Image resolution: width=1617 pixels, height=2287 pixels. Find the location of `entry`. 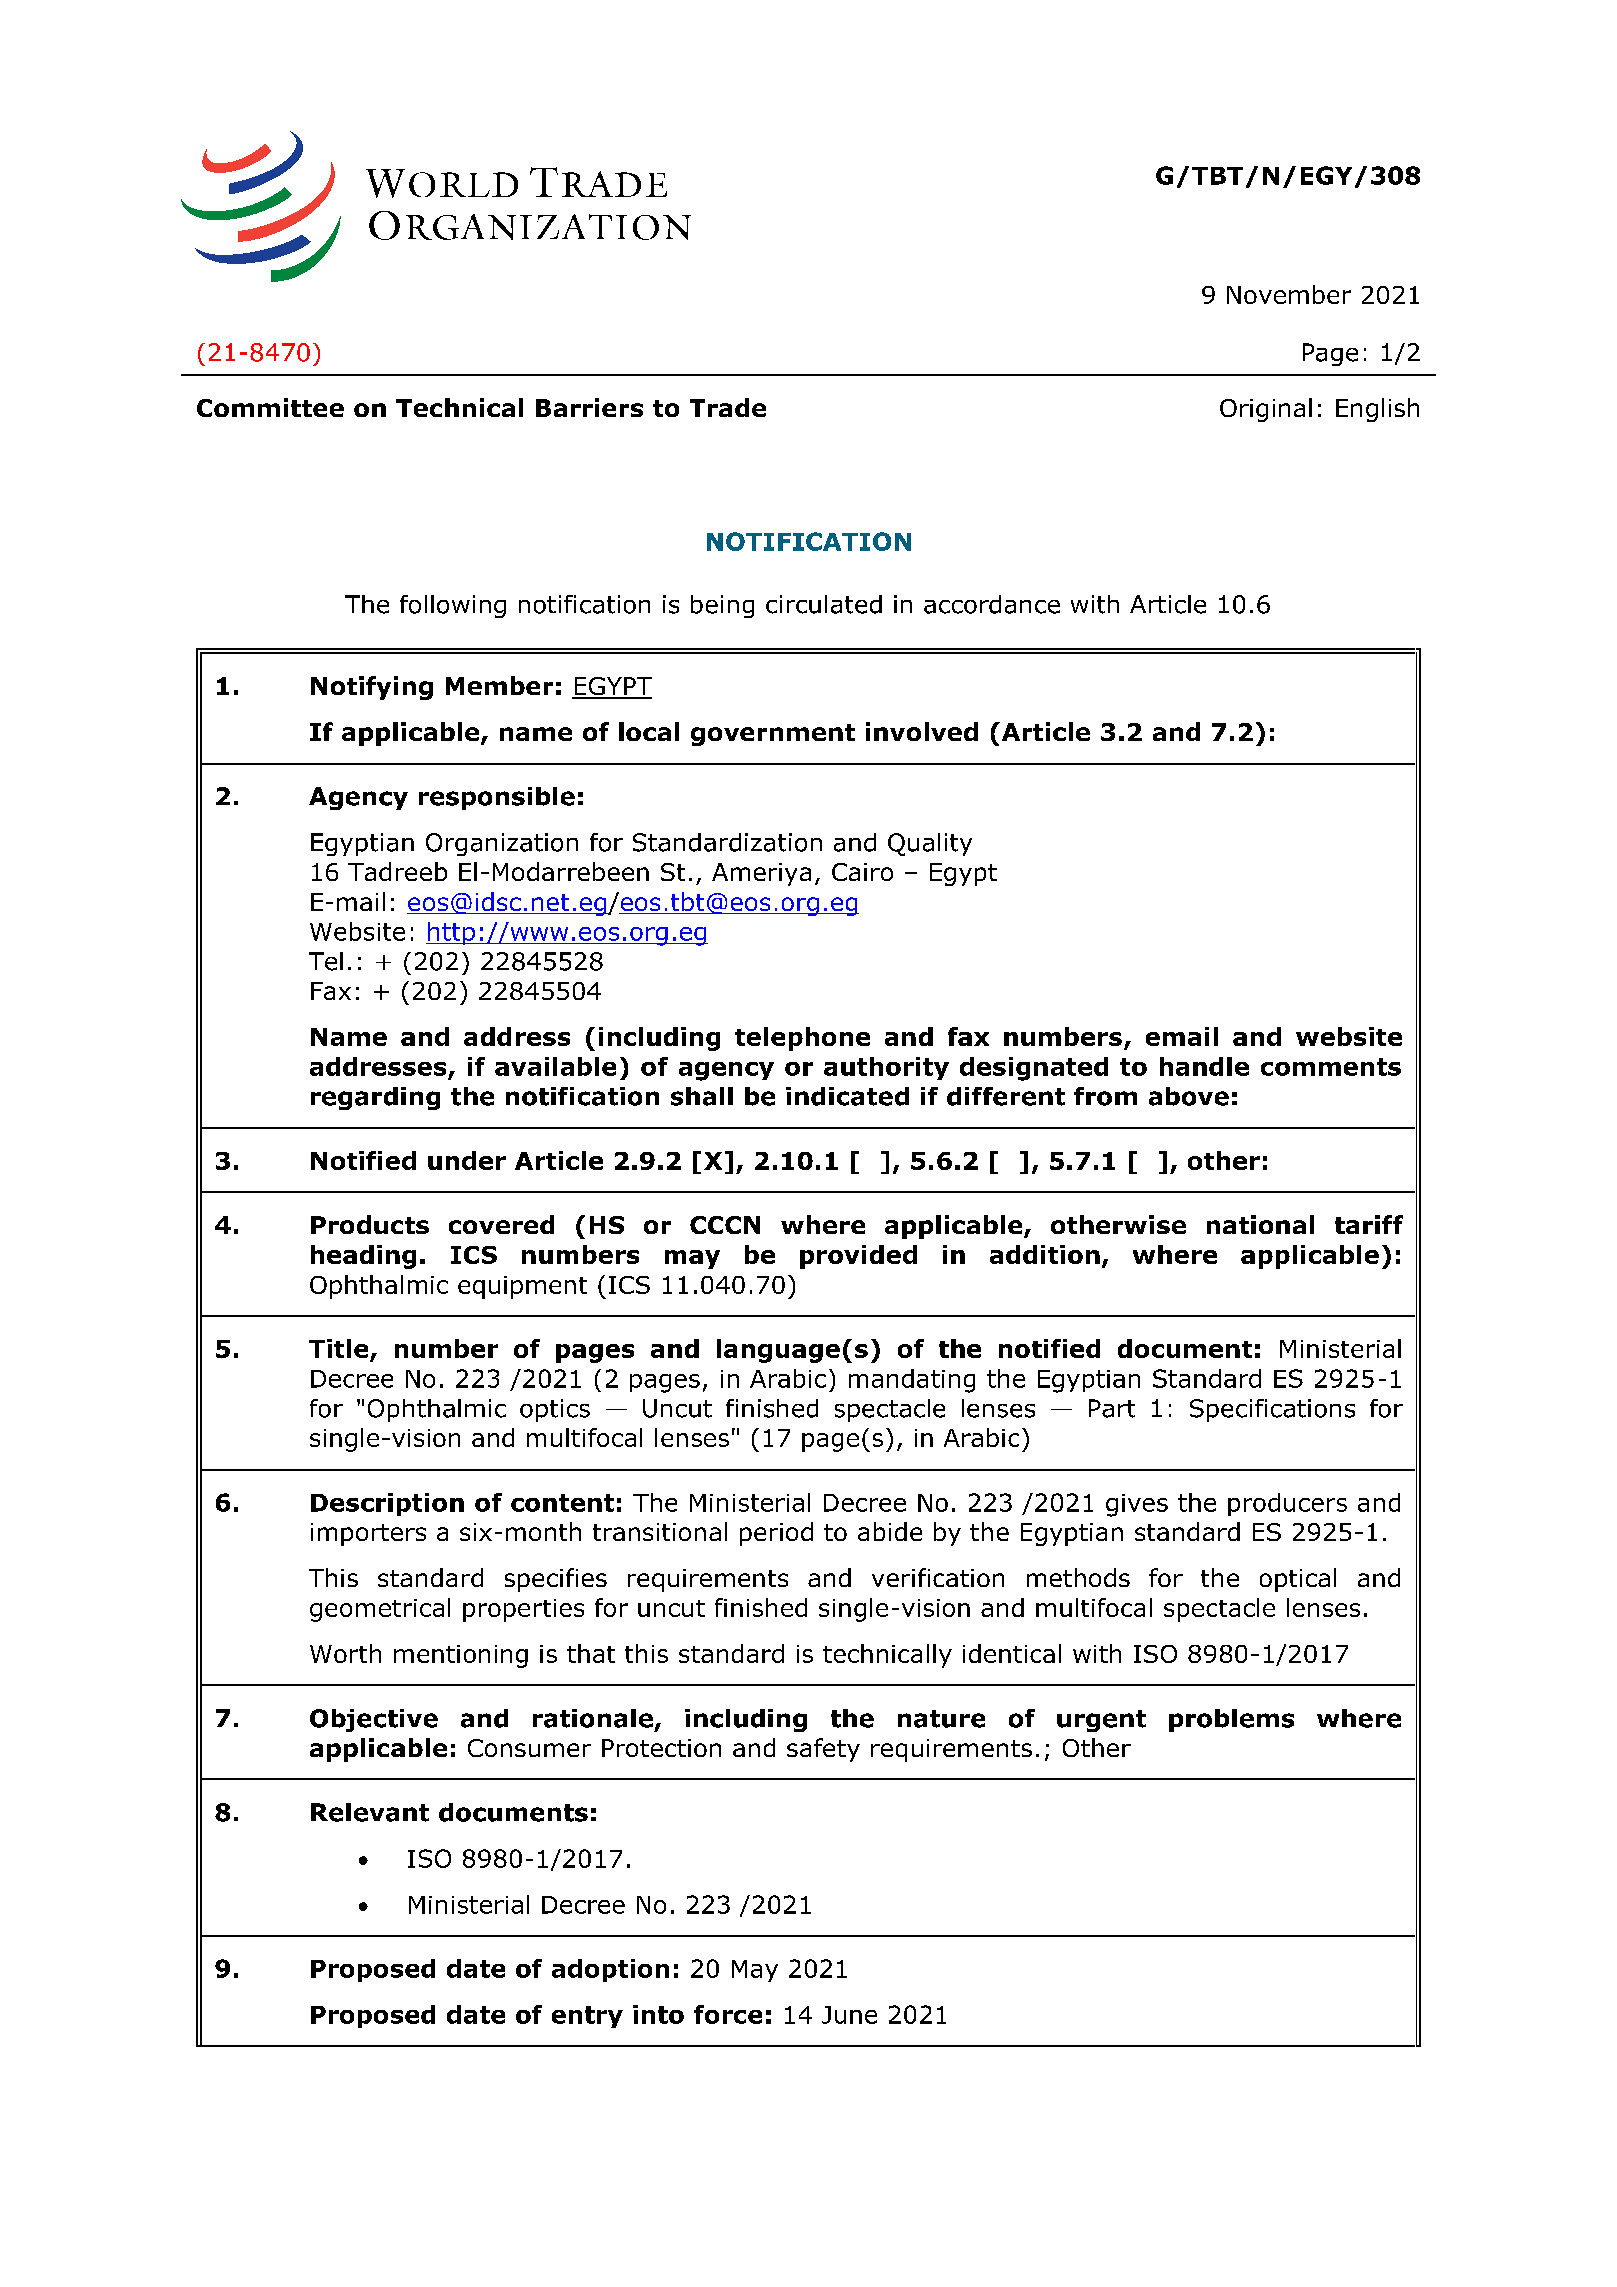

entry is located at coordinates (587, 2017).
